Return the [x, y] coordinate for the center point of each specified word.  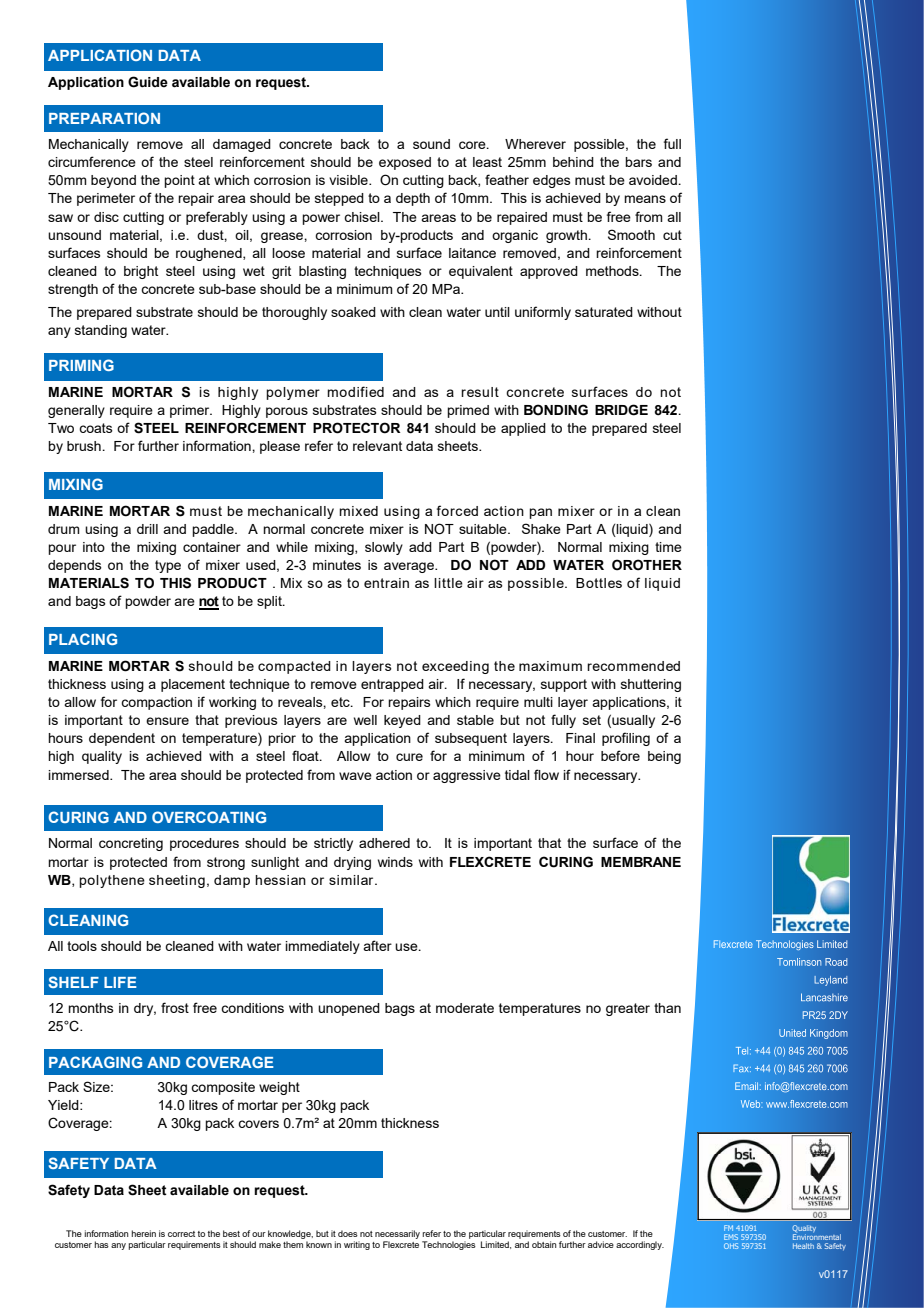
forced [457, 510]
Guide [148, 82]
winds [395, 862]
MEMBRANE [641, 862]
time [668, 547]
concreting [131, 844]
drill [147, 529]
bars [638, 162]
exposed [405, 163]
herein [143, 1233]
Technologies [449, 1245]
